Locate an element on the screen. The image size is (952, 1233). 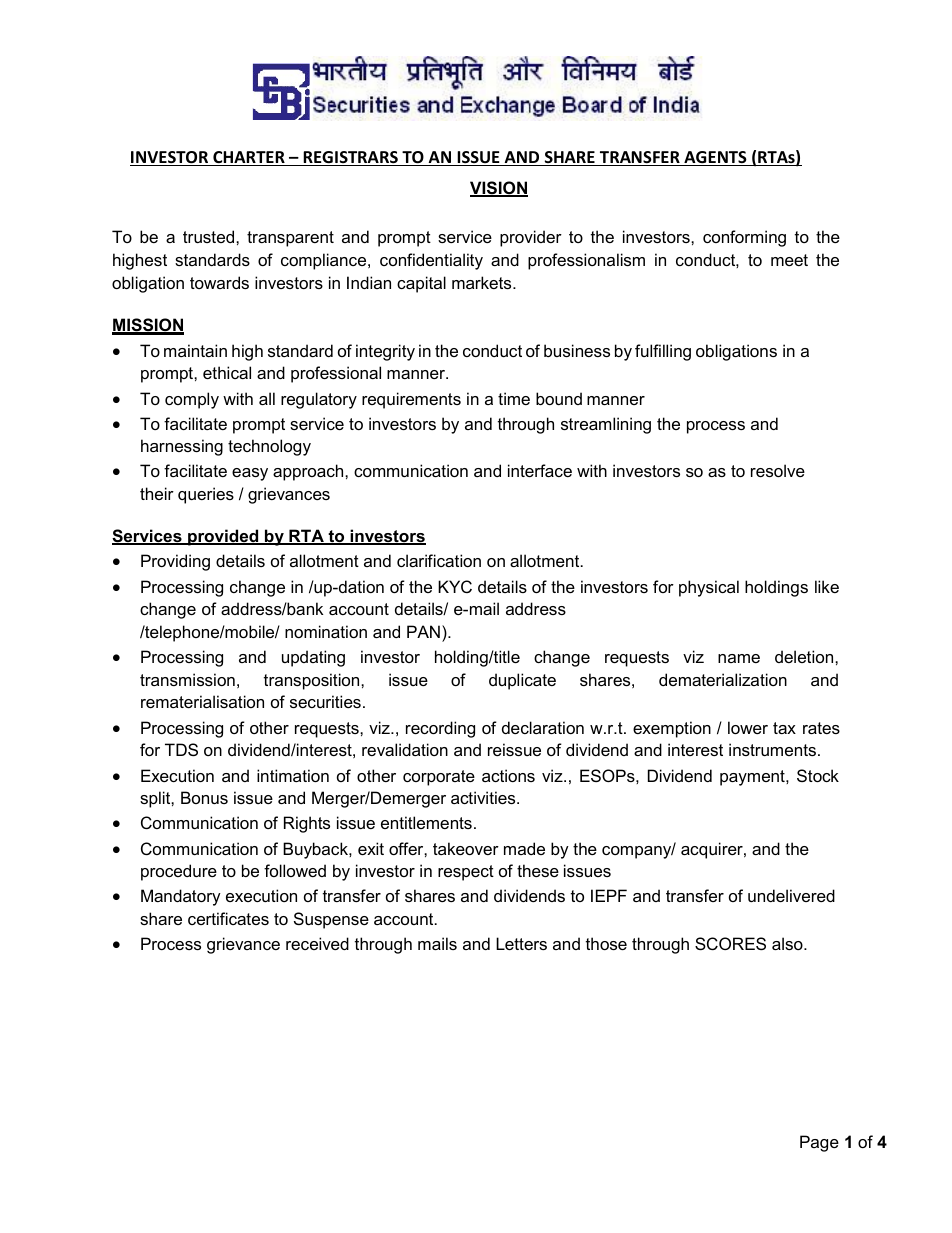
CHARTER is located at coordinates (249, 158).
